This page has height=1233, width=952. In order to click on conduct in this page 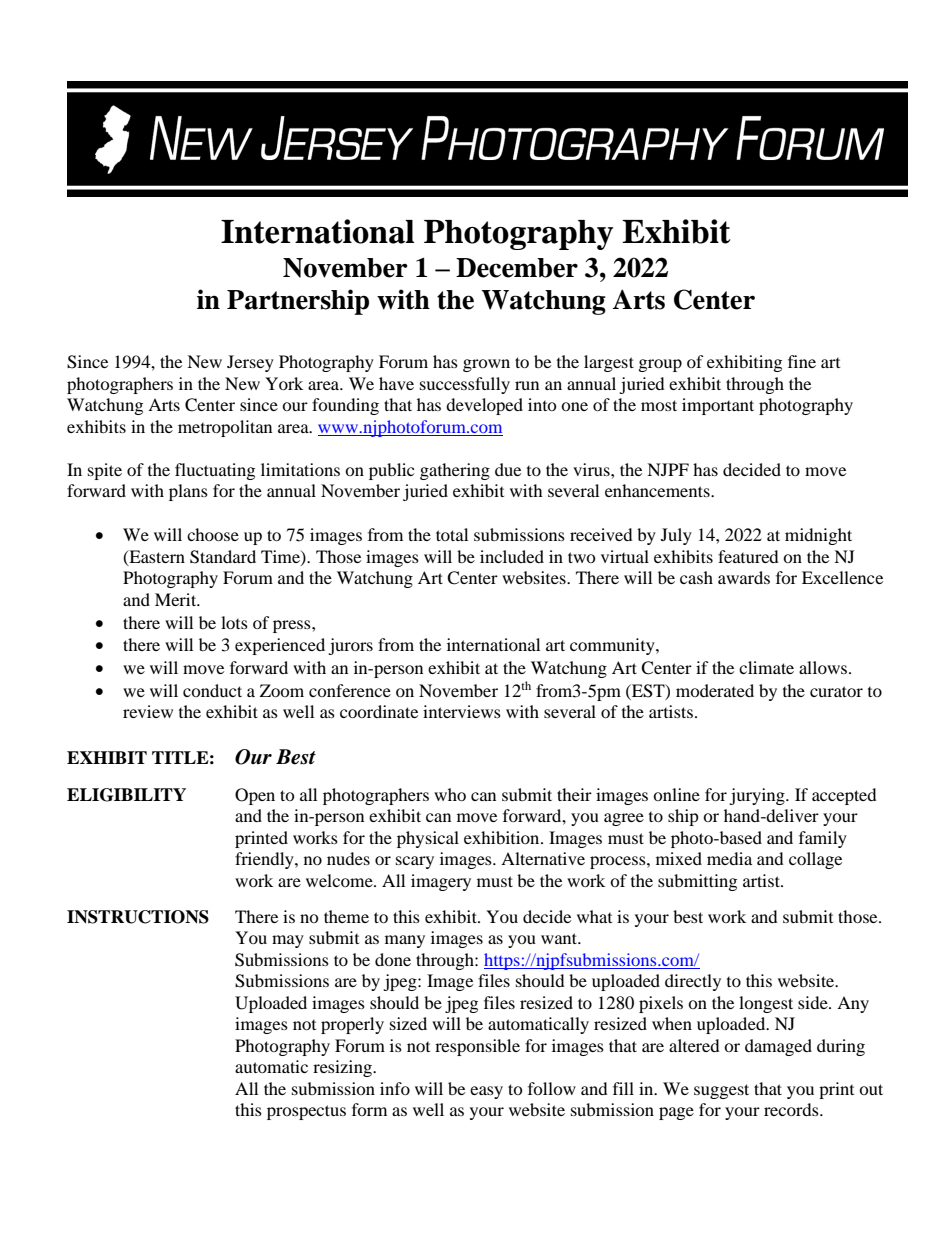, I will do `click(212, 690)`.
